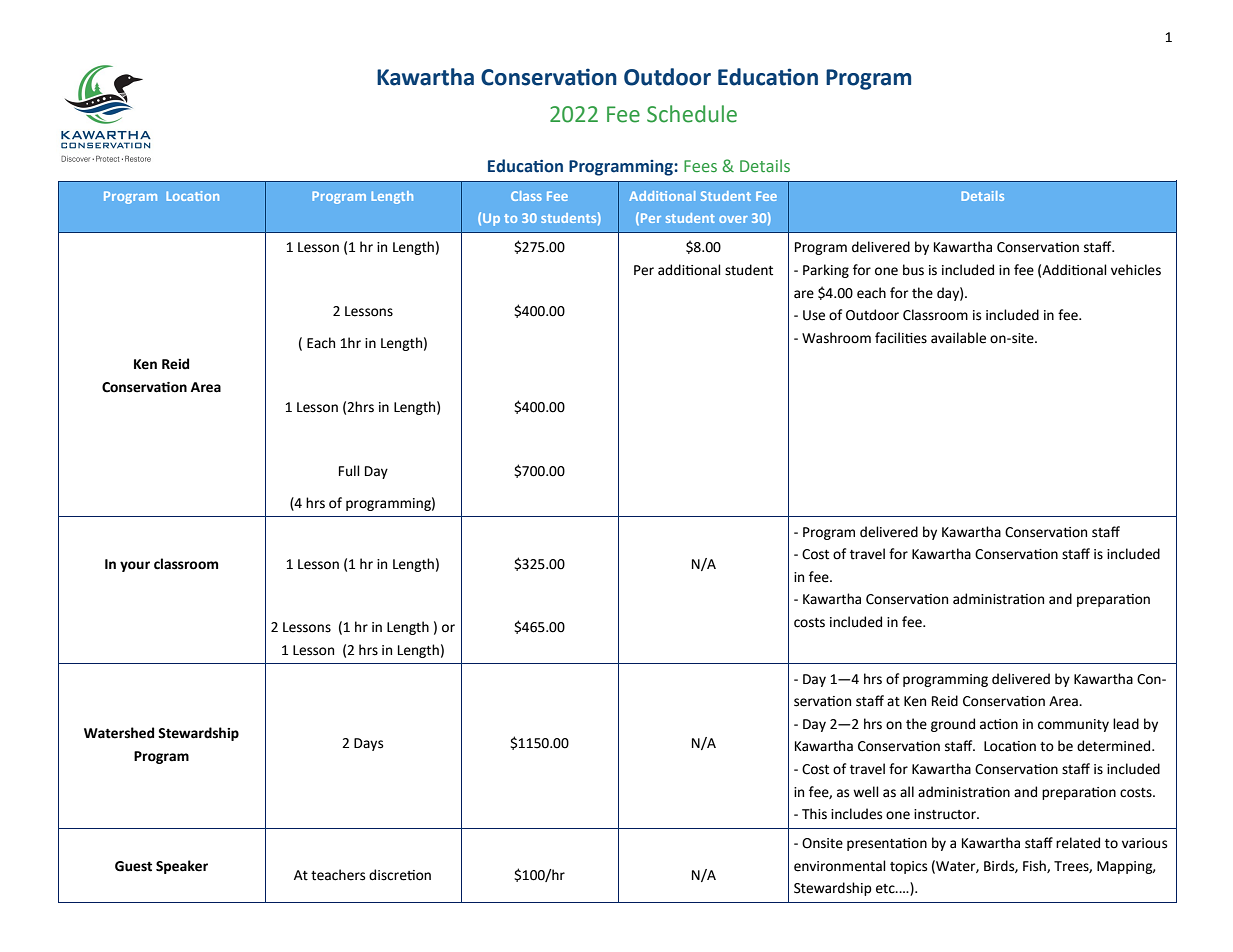 This page has width=1233, height=952. What do you see at coordinates (836, 338) in the page?
I see `Washroom` at bounding box center [836, 338].
